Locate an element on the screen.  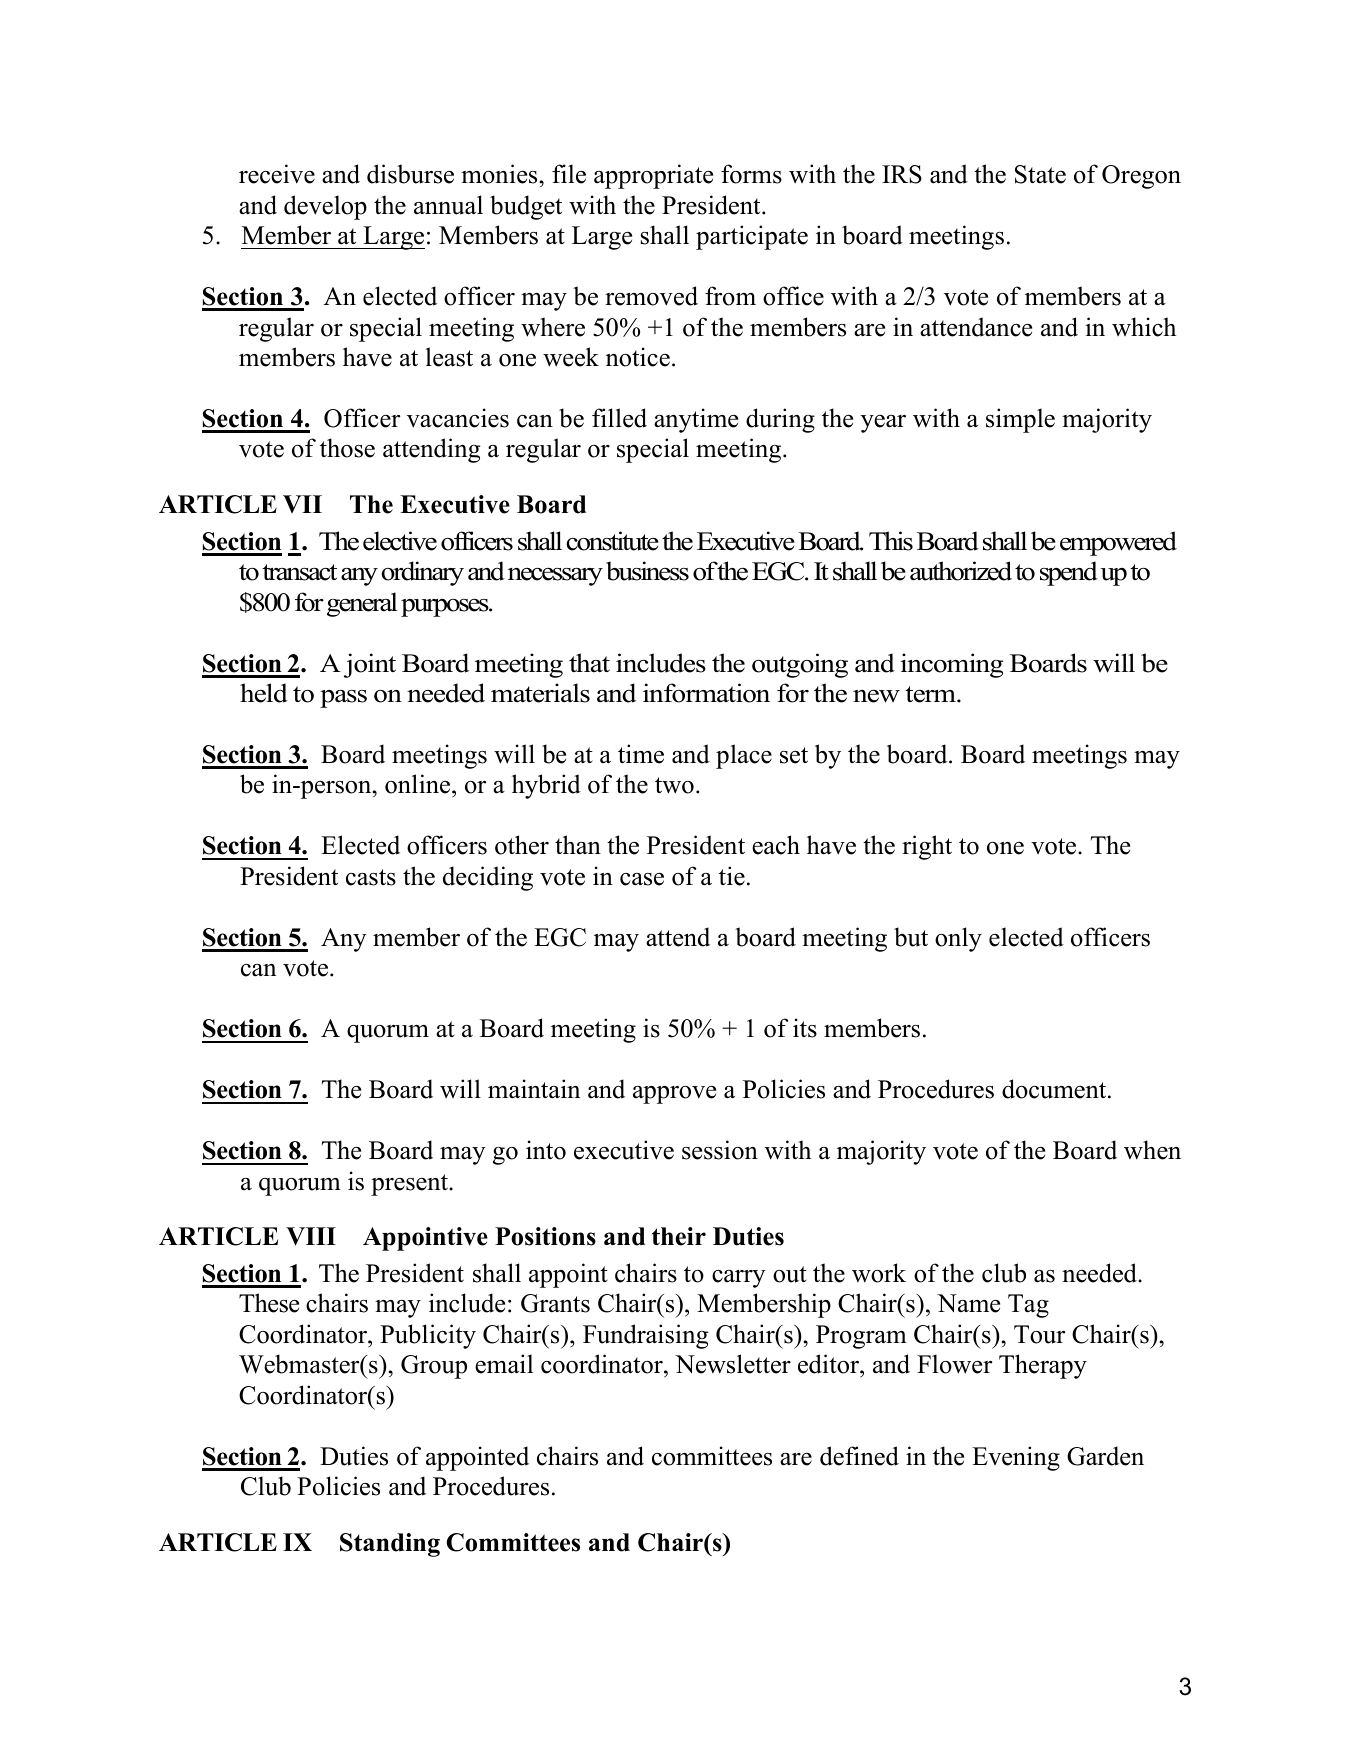
joint is located at coordinates (370, 665).
